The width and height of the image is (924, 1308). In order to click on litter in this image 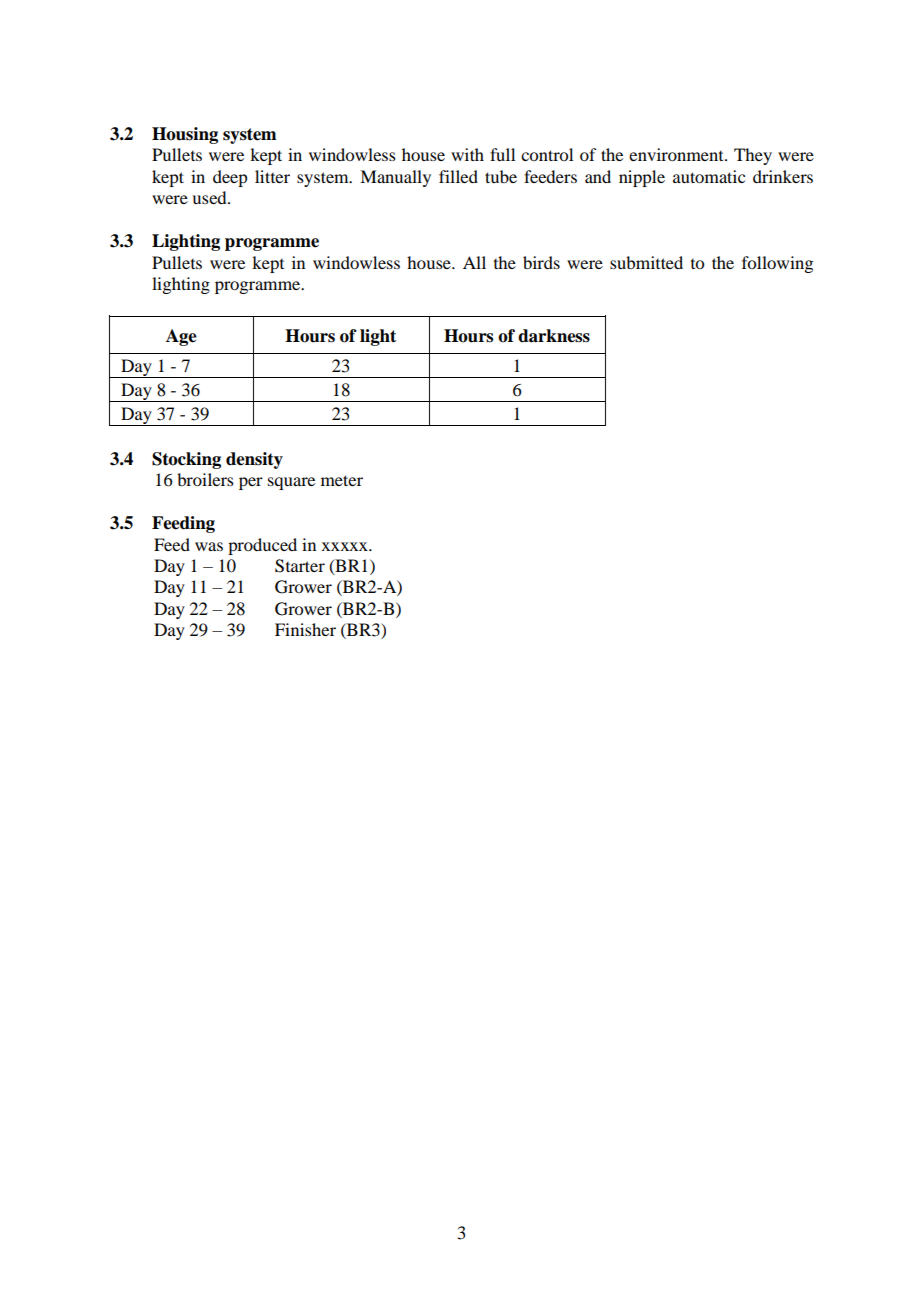, I will do `click(272, 176)`.
